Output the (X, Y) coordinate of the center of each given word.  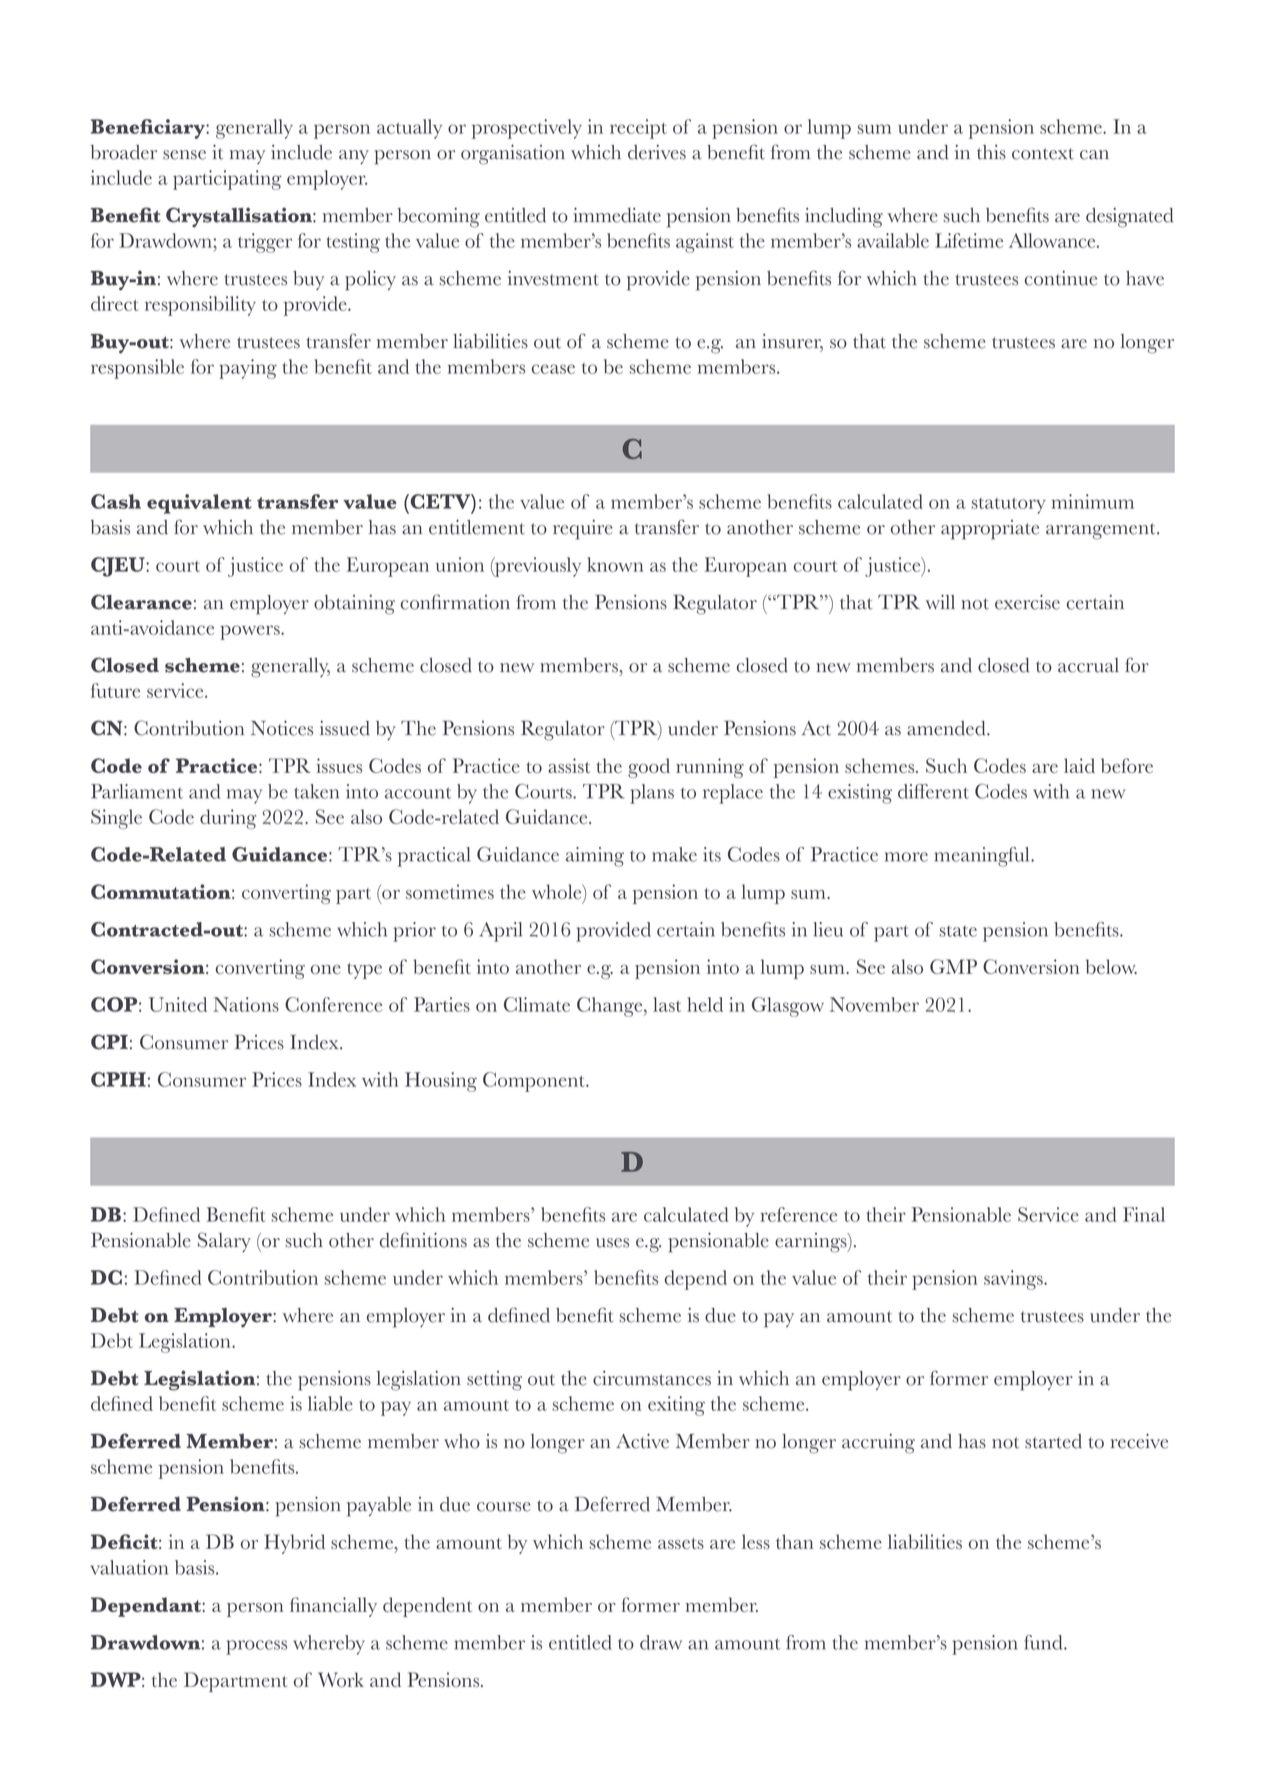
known (615, 564)
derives (657, 152)
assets (681, 1543)
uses (612, 1243)
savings (1014, 1280)
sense (184, 155)
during (228, 819)
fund (1044, 1642)
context (1043, 154)
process (256, 1647)
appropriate (990, 530)
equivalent (199, 504)
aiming (595, 857)
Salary (224, 1242)
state (958, 931)
